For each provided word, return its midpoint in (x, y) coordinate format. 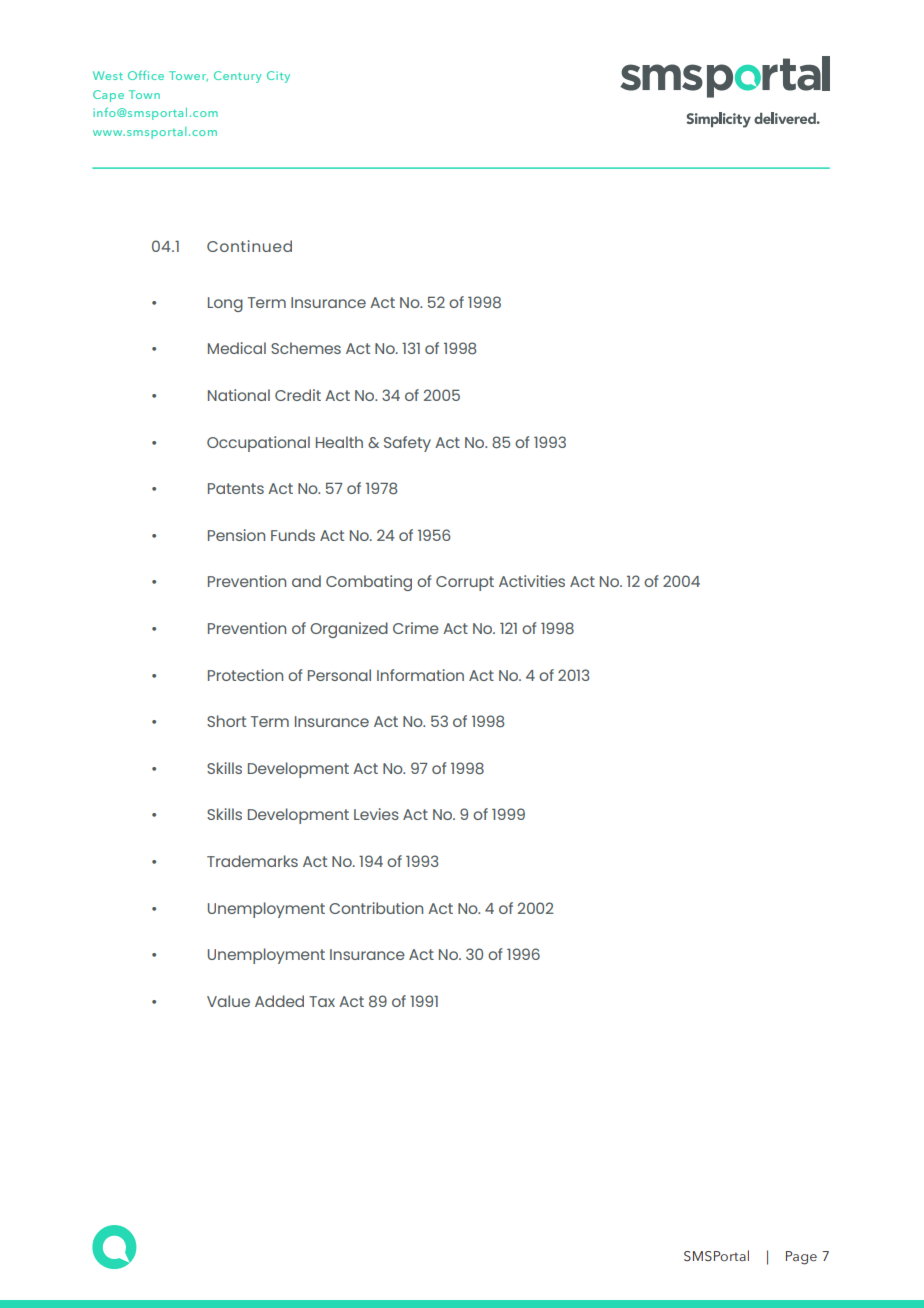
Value (228, 1001)
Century (237, 77)
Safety (407, 444)
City (278, 77)
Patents (236, 488)
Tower (188, 76)
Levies (376, 814)
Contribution (376, 908)
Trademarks (252, 861)
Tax (322, 1001)
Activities (532, 581)
